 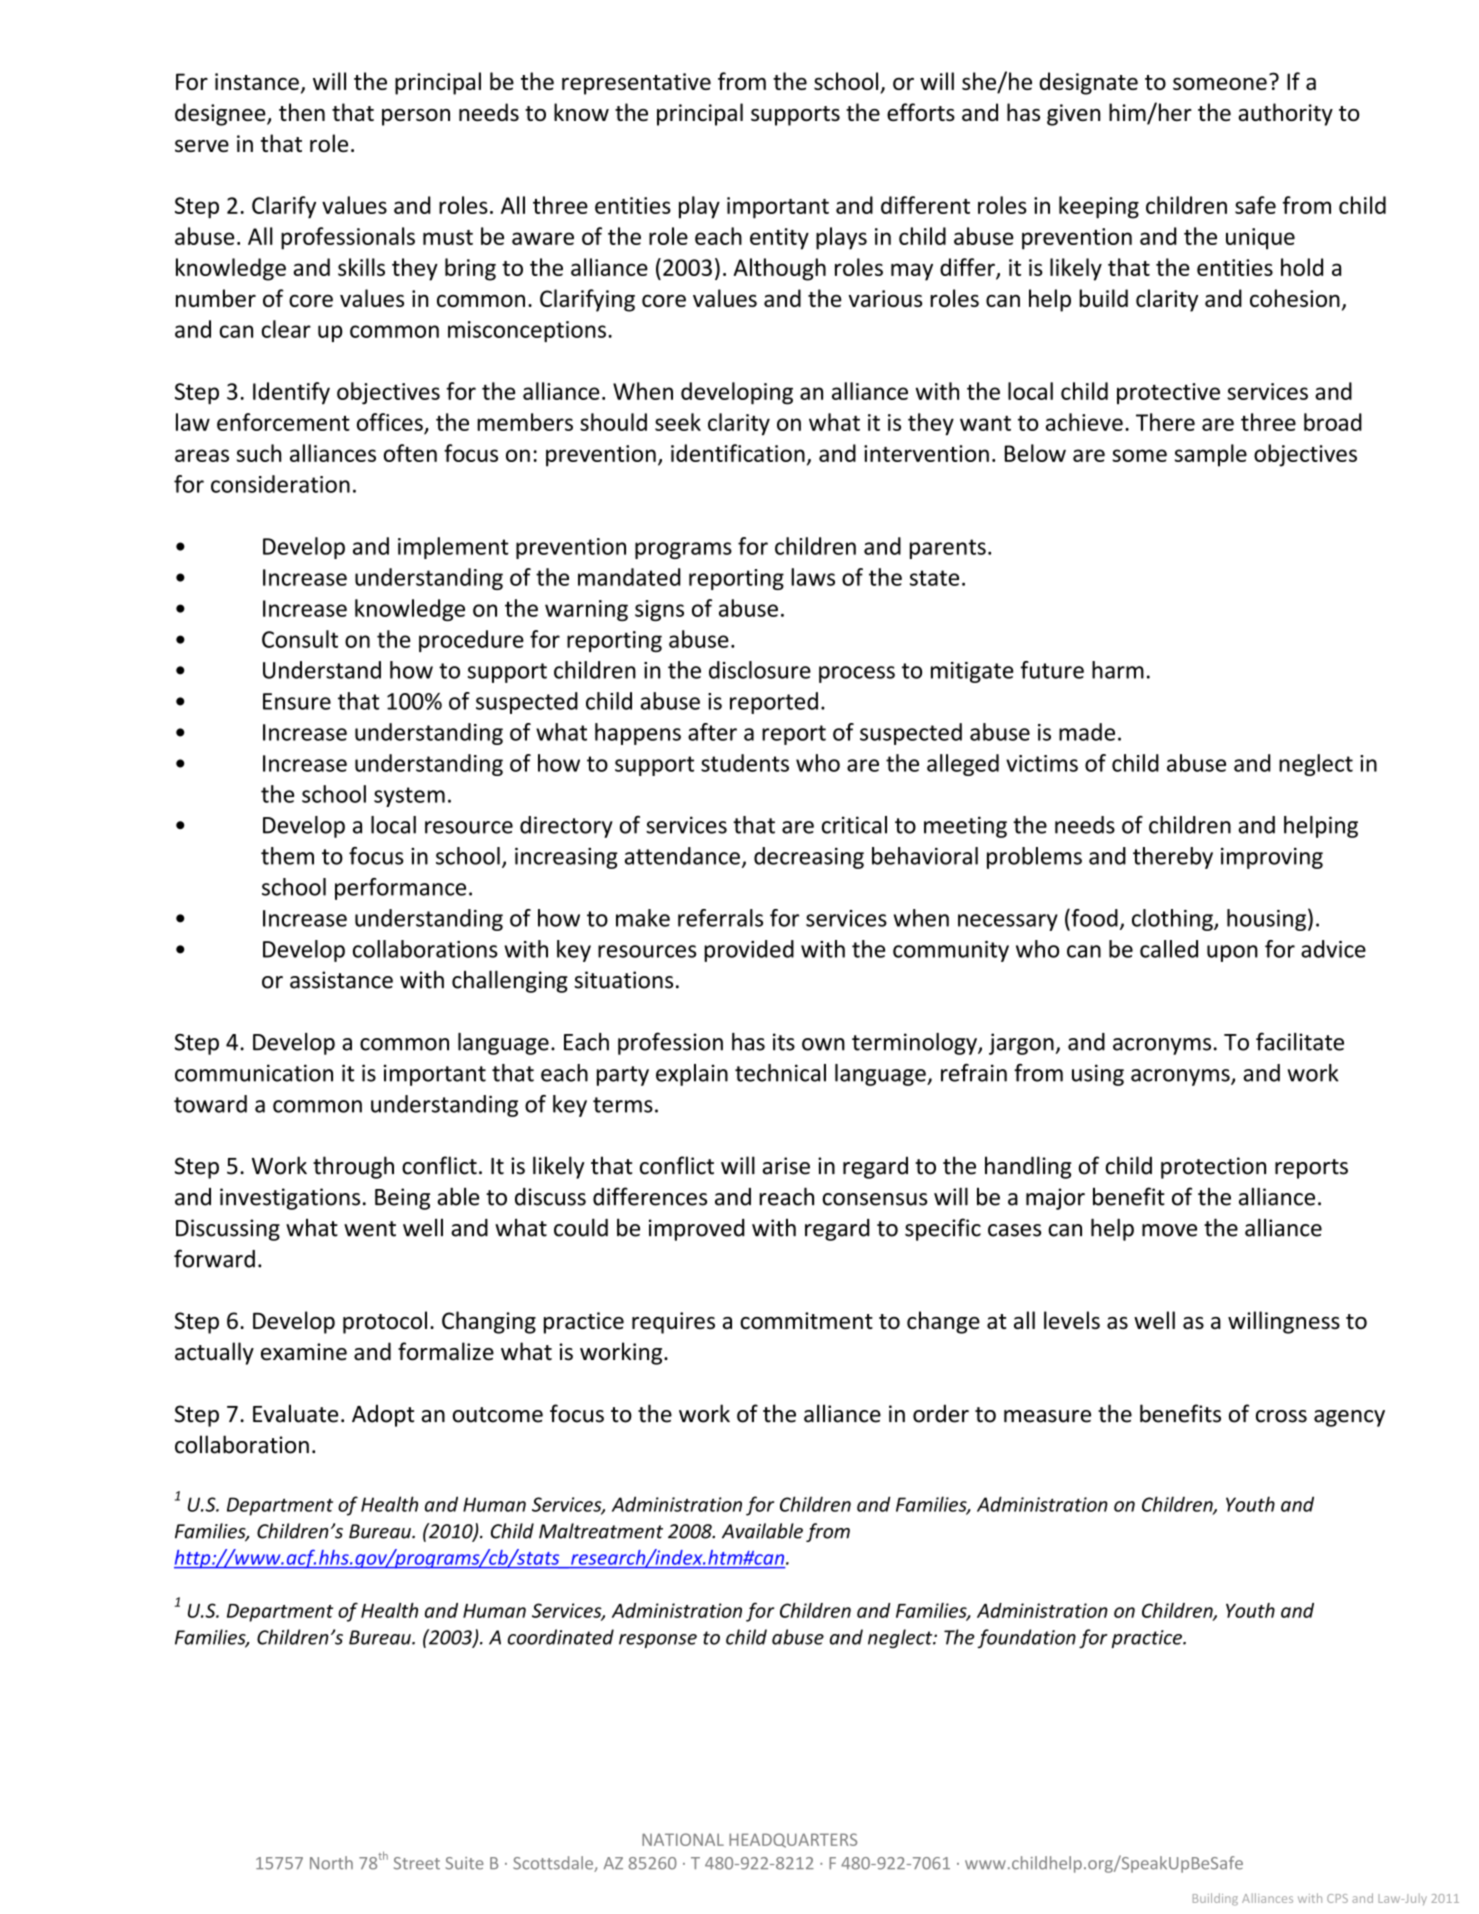 I want to click on upon, so click(x=1232, y=953).
